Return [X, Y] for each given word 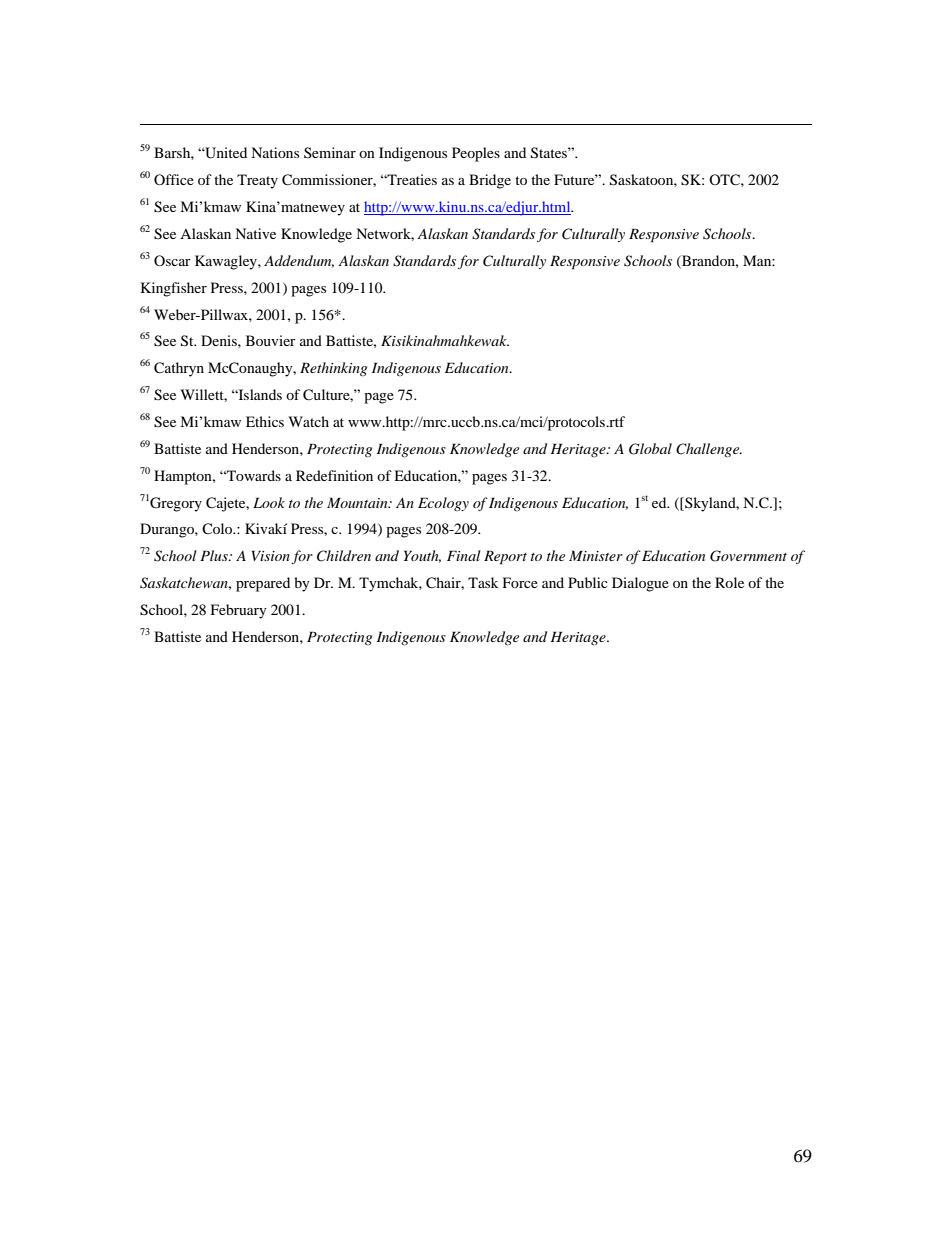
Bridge [490, 181]
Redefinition [334, 475]
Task [483, 582]
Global [650, 449]
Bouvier [271, 340]
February [239, 611]
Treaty [257, 181]
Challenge [709, 450]
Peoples [476, 154]
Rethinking [333, 369]
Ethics [265, 421]
